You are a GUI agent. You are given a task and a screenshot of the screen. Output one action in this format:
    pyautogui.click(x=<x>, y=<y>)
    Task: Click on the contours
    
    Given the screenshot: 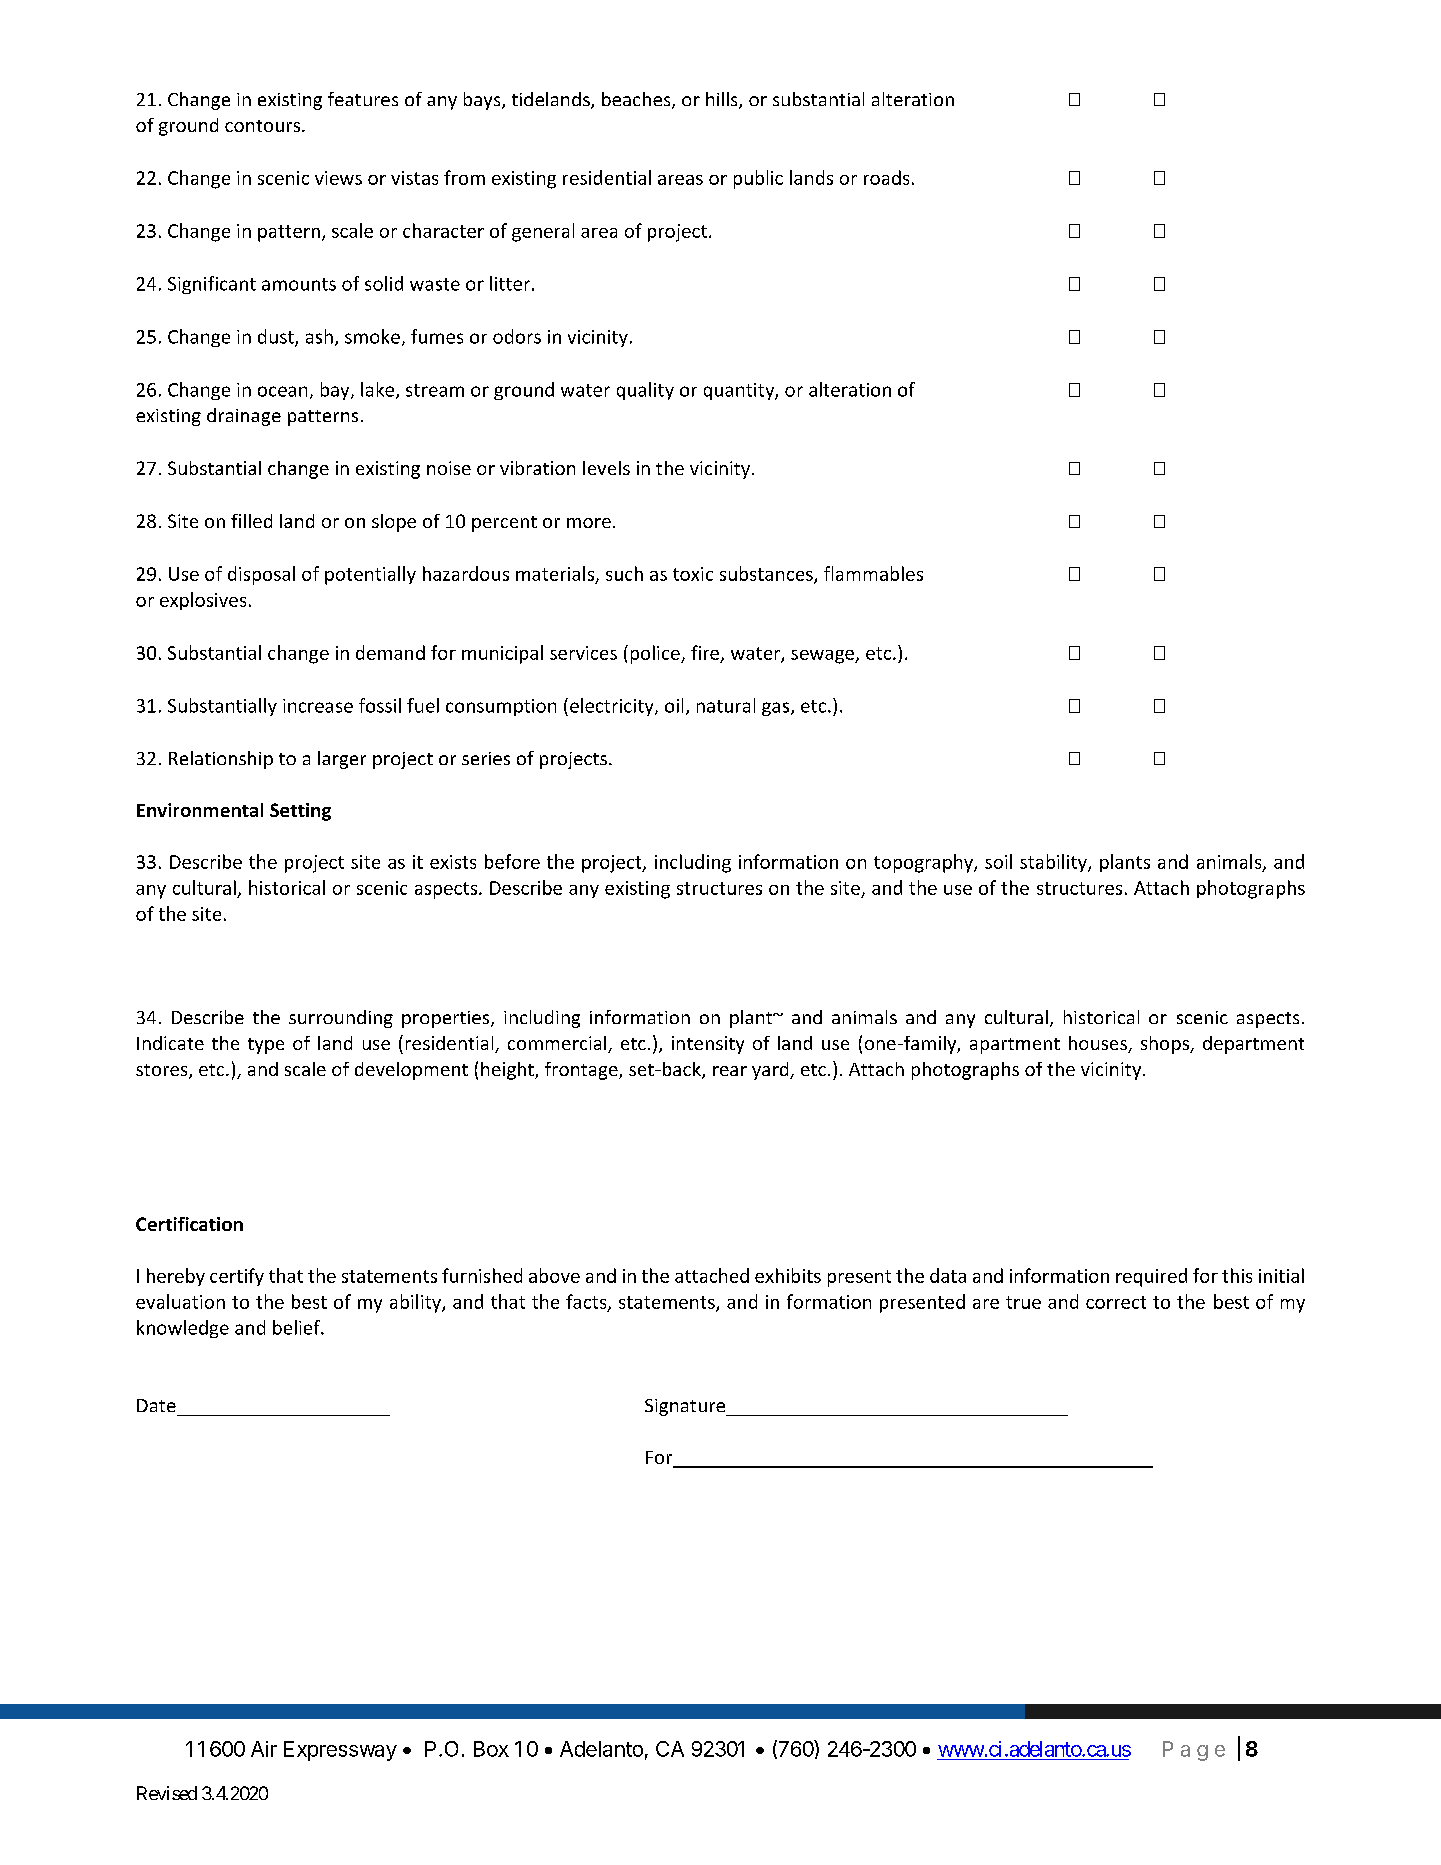 What is the action you would take?
    pyautogui.click(x=264, y=126)
